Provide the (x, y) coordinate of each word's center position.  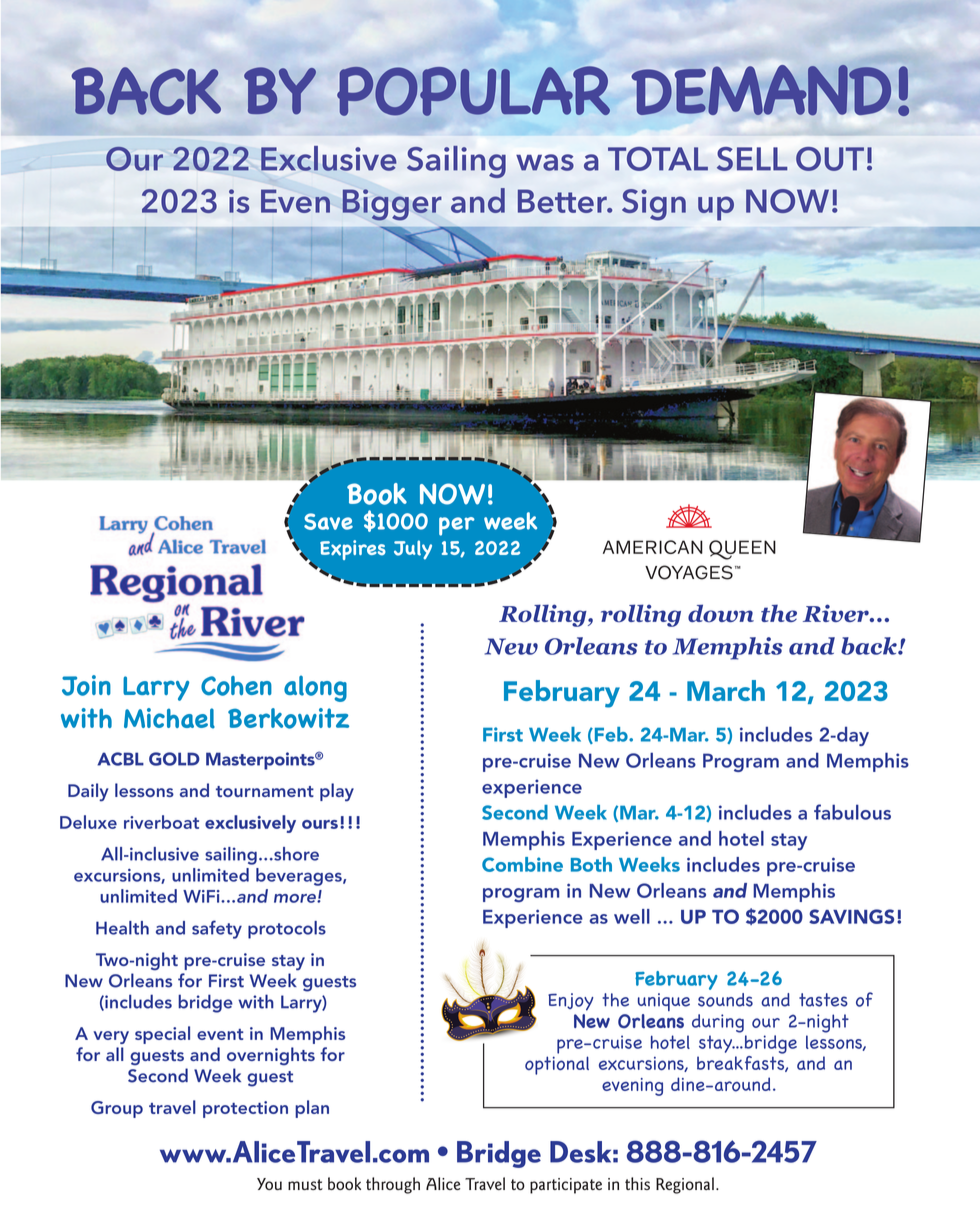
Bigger (392, 205)
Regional (685, 1185)
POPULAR (473, 91)
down (721, 613)
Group (117, 1109)
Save (328, 521)
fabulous (852, 812)
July (413, 550)
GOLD (174, 759)
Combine (522, 864)
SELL (752, 159)
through (393, 1185)
